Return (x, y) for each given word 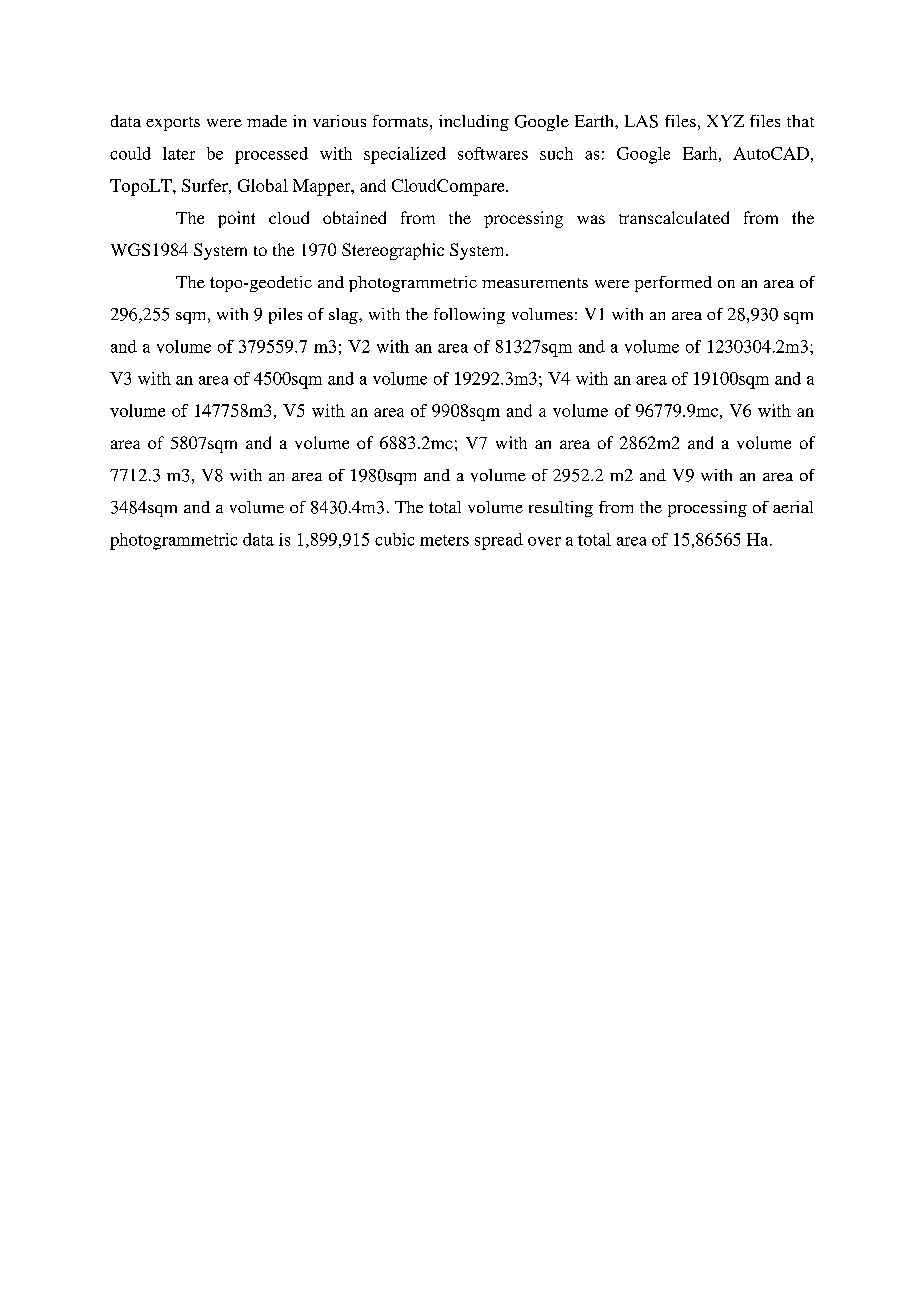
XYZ (725, 121)
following (469, 316)
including (474, 123)
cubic (394, 539)
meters (444, 540)
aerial (793, 507)
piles (285, 316)
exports (173, 124)
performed (673, 284)
